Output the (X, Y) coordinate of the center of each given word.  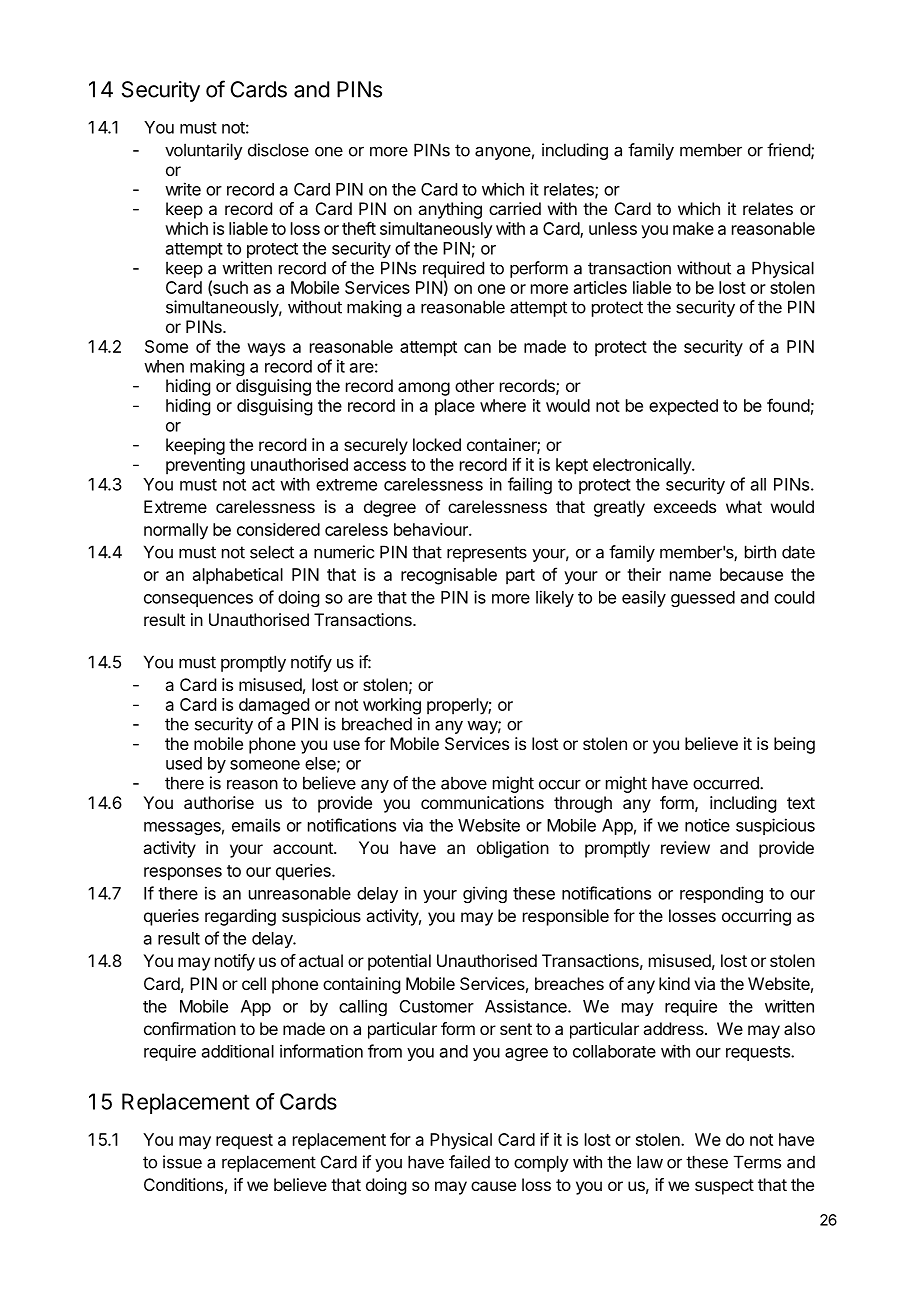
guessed (703, 599)
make (693, 228)
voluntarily (204, 151)
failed (469, 1162)
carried (515, 208)
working (392, 706)
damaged (274, 706)
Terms (757, 1162)
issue (182, 1162)
